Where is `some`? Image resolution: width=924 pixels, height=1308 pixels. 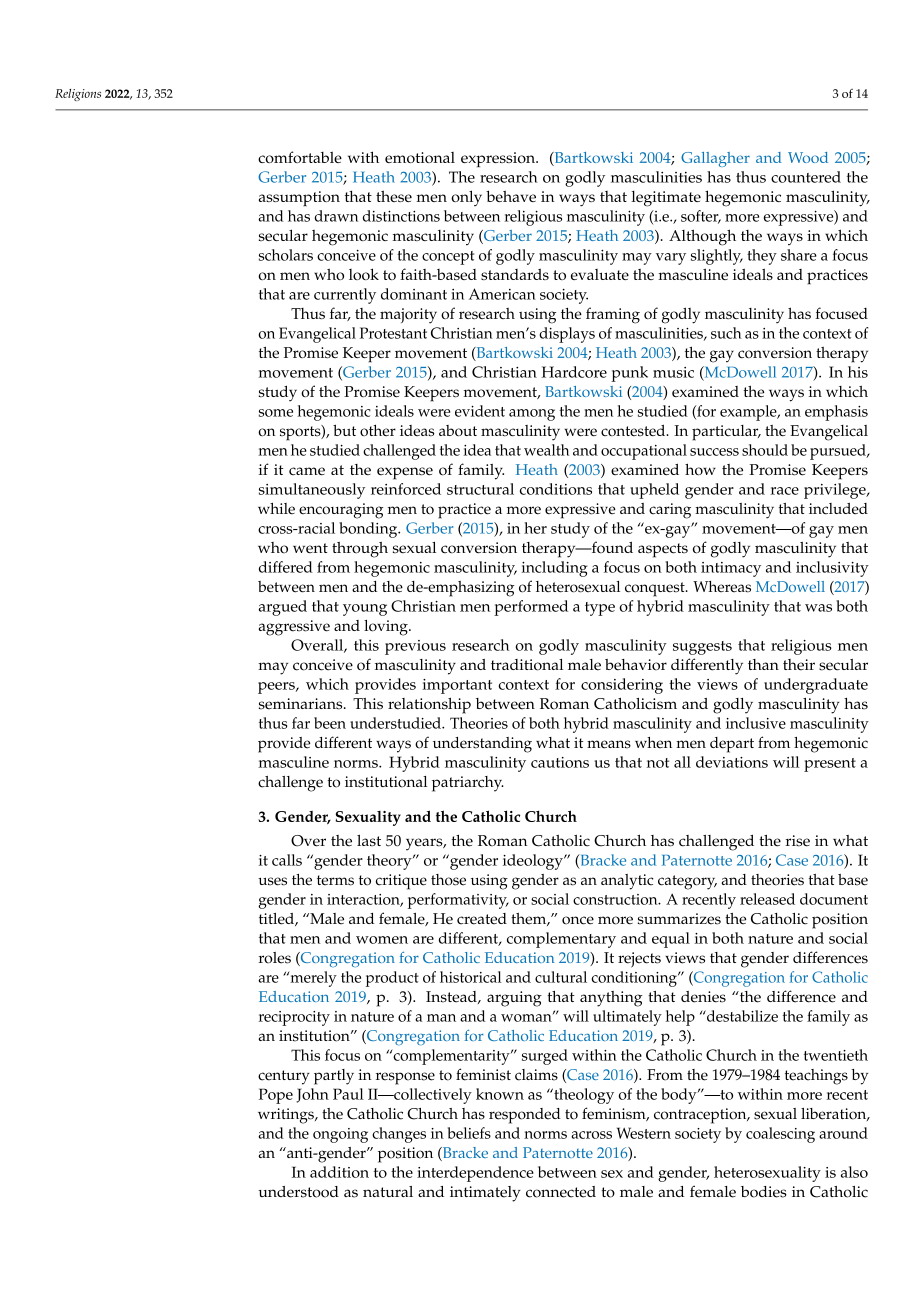 some is located at coordinates (276, 413).
